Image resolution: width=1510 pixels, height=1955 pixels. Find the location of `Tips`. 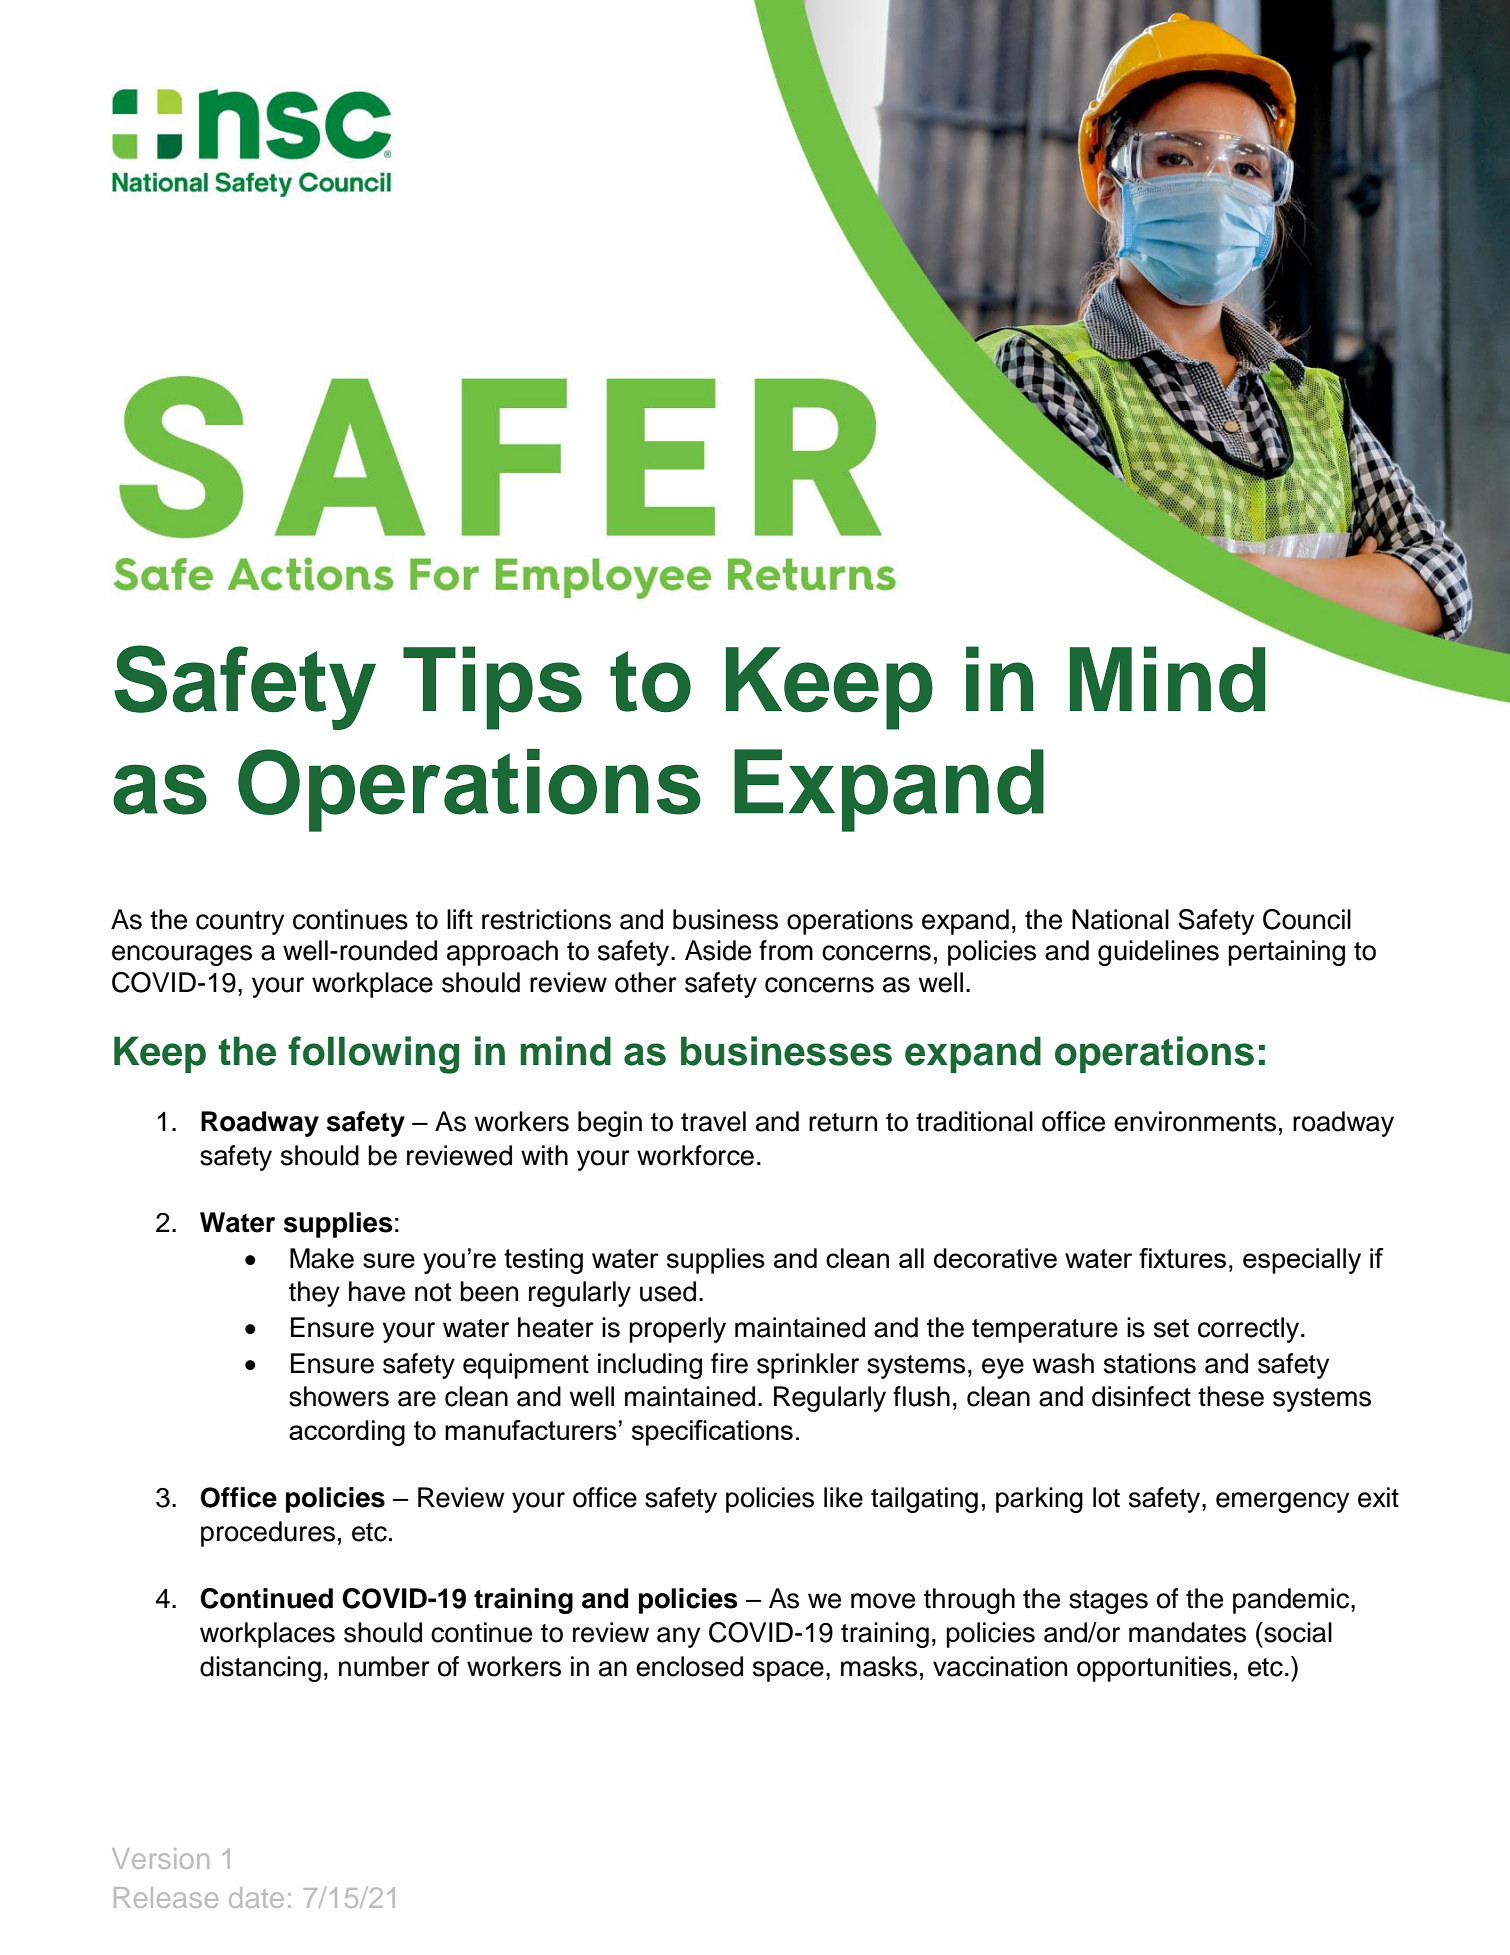

Tips is located at coordinates (492, 688).
